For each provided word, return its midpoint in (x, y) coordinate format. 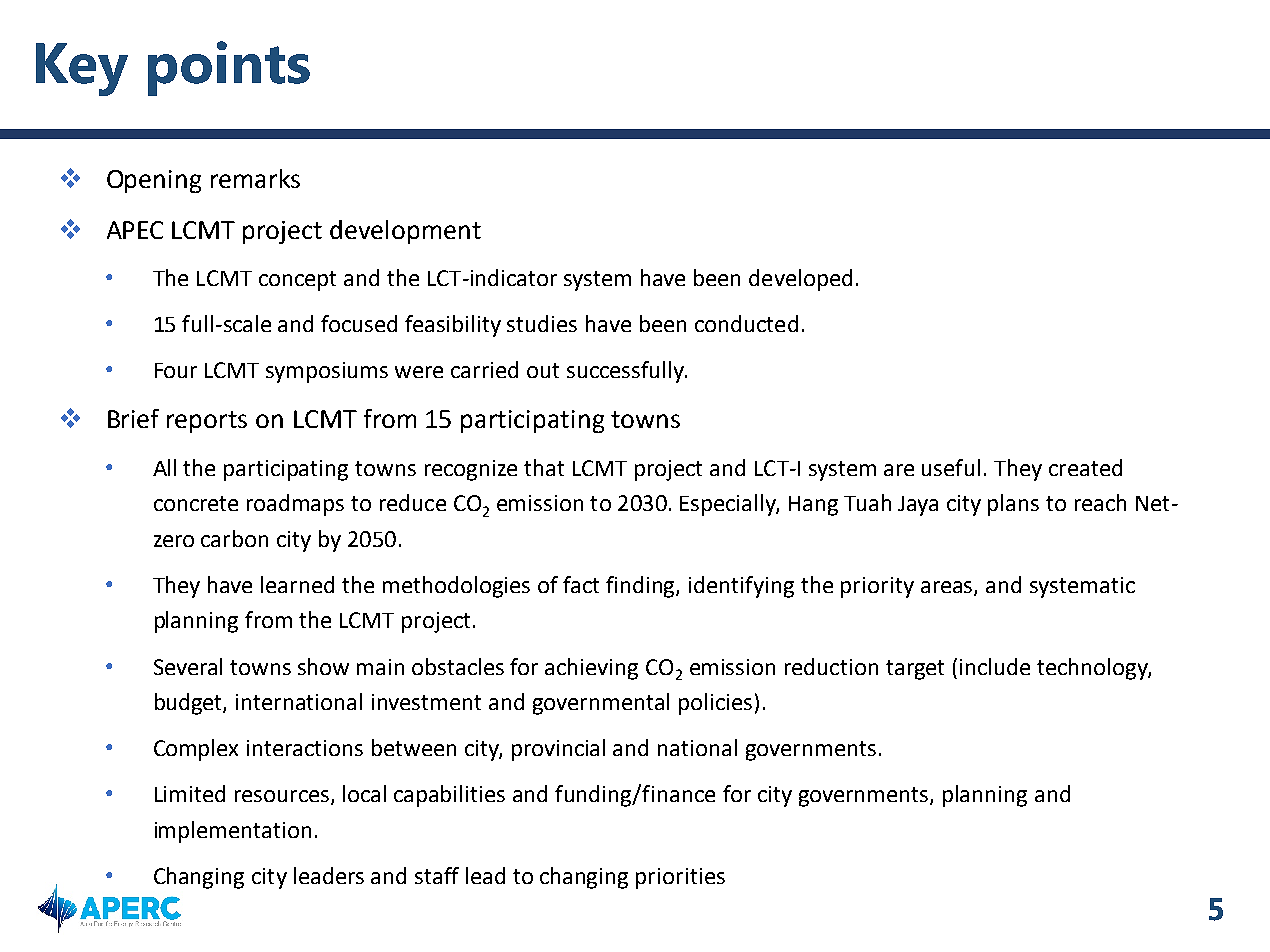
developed (800, 280)
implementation (233, 832)
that (544, 467)
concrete (196, 503)
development (405, 232)
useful (951, 467)
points (229, 68)
